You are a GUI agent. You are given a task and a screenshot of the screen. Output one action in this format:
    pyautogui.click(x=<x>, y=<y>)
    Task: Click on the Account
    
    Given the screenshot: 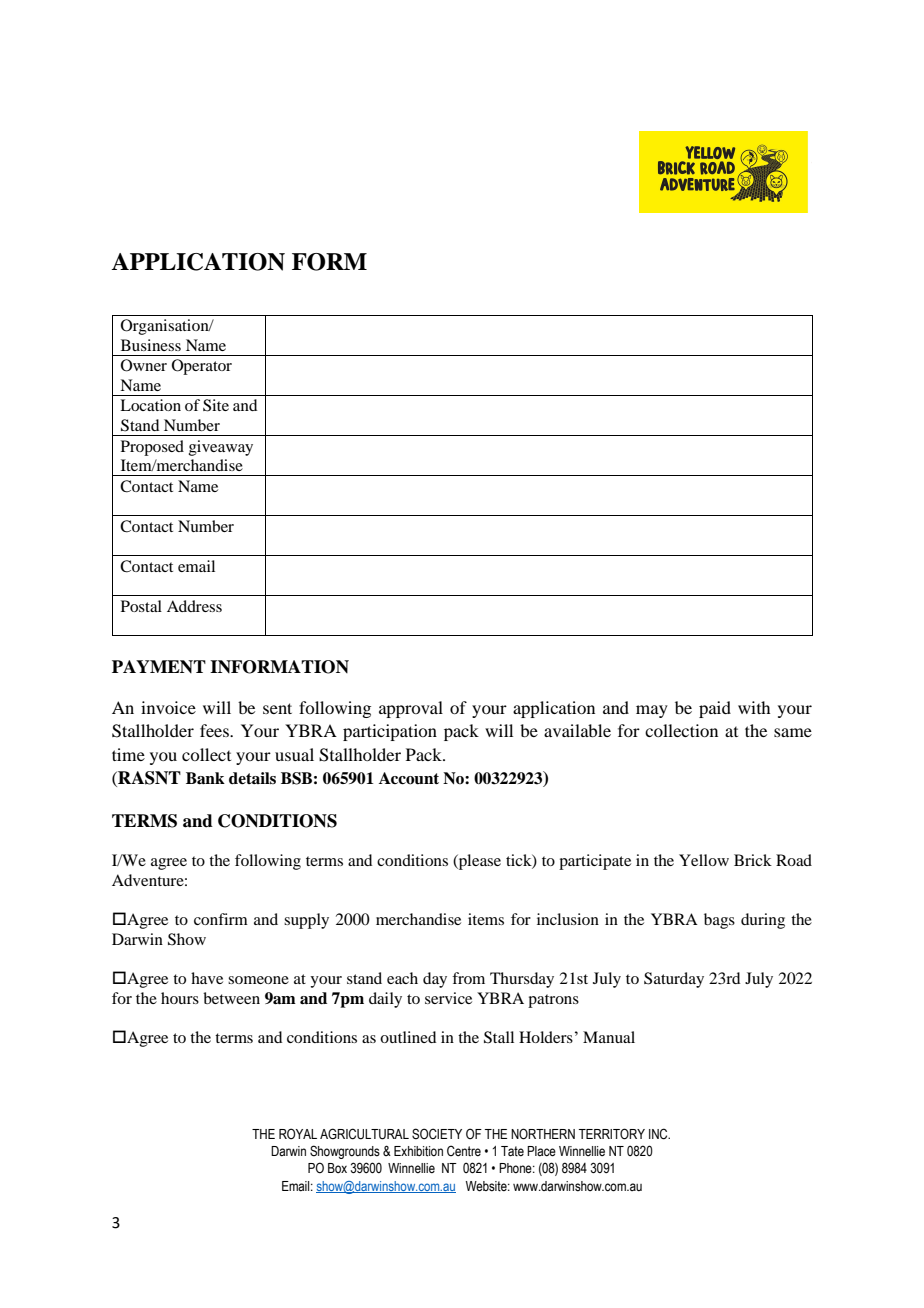 What is the action you would take?
    pyautogui.click(x=409, y=778)
